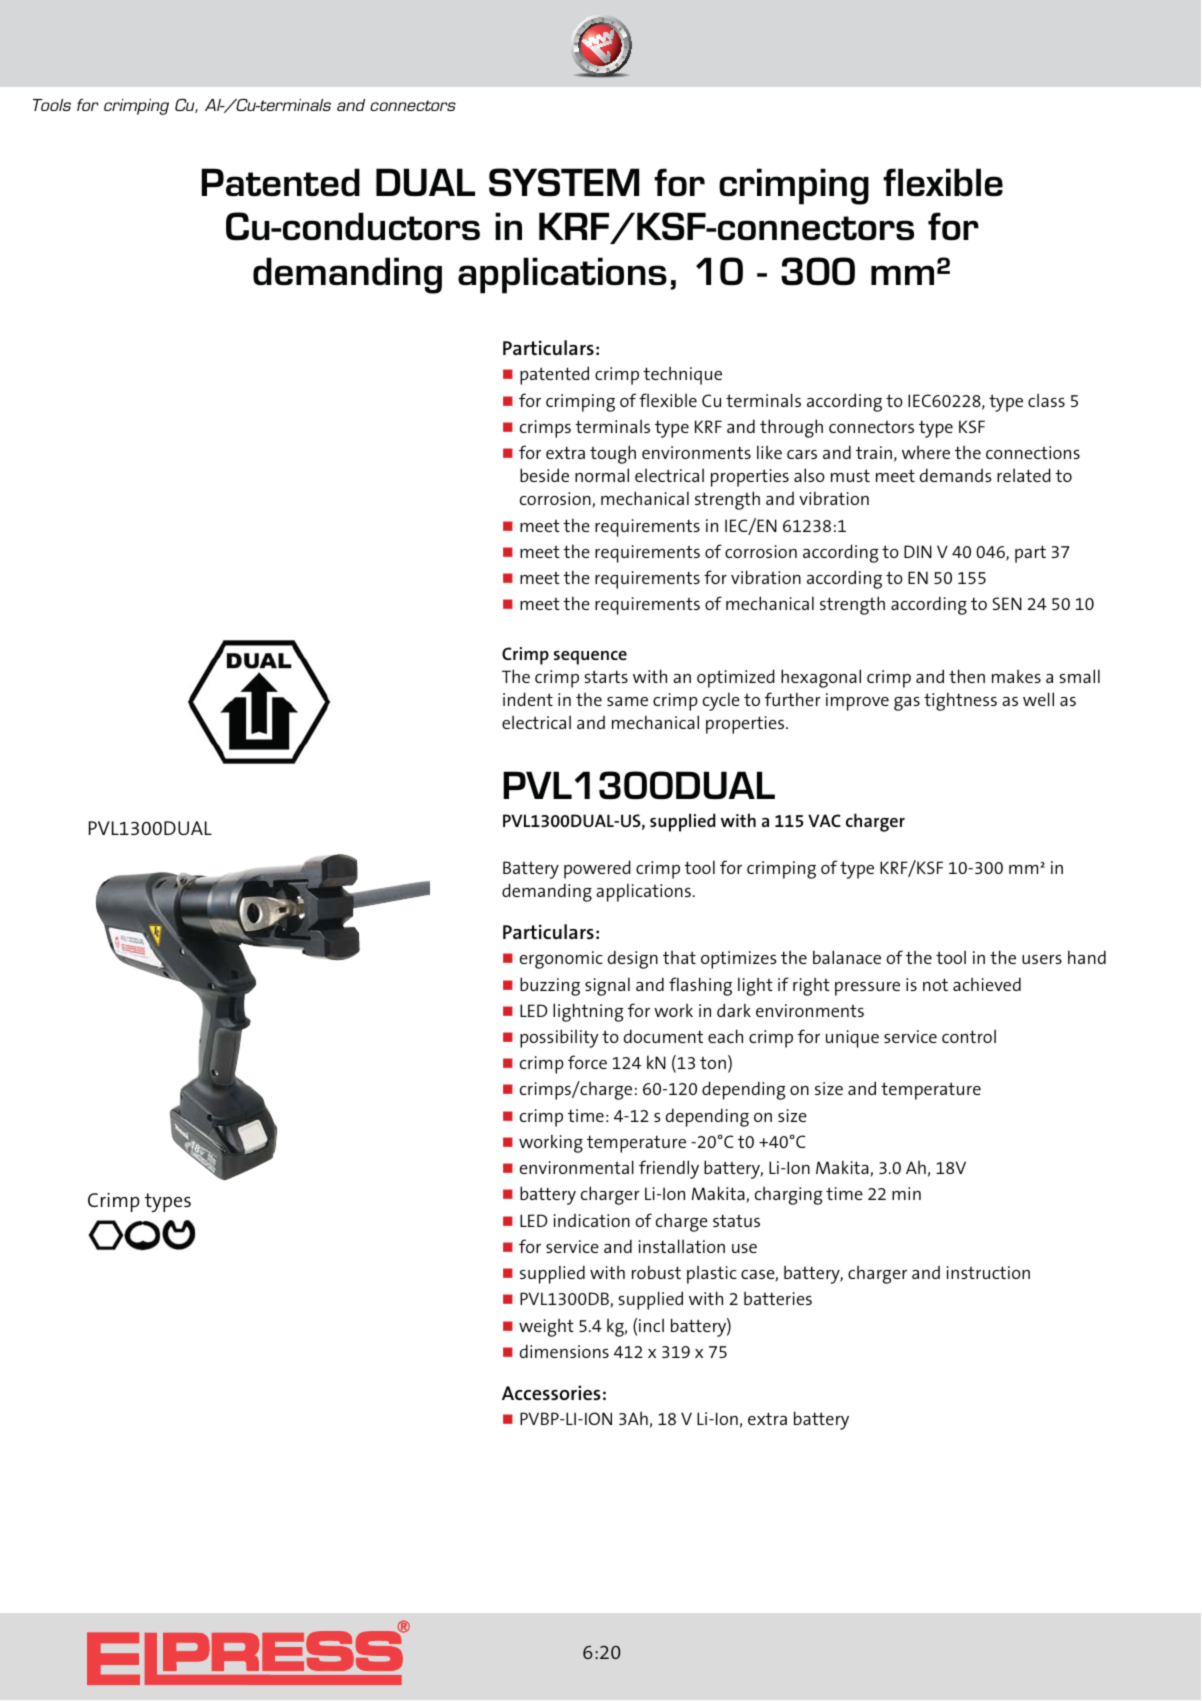  I want to click on class, so click(1046, 400).
